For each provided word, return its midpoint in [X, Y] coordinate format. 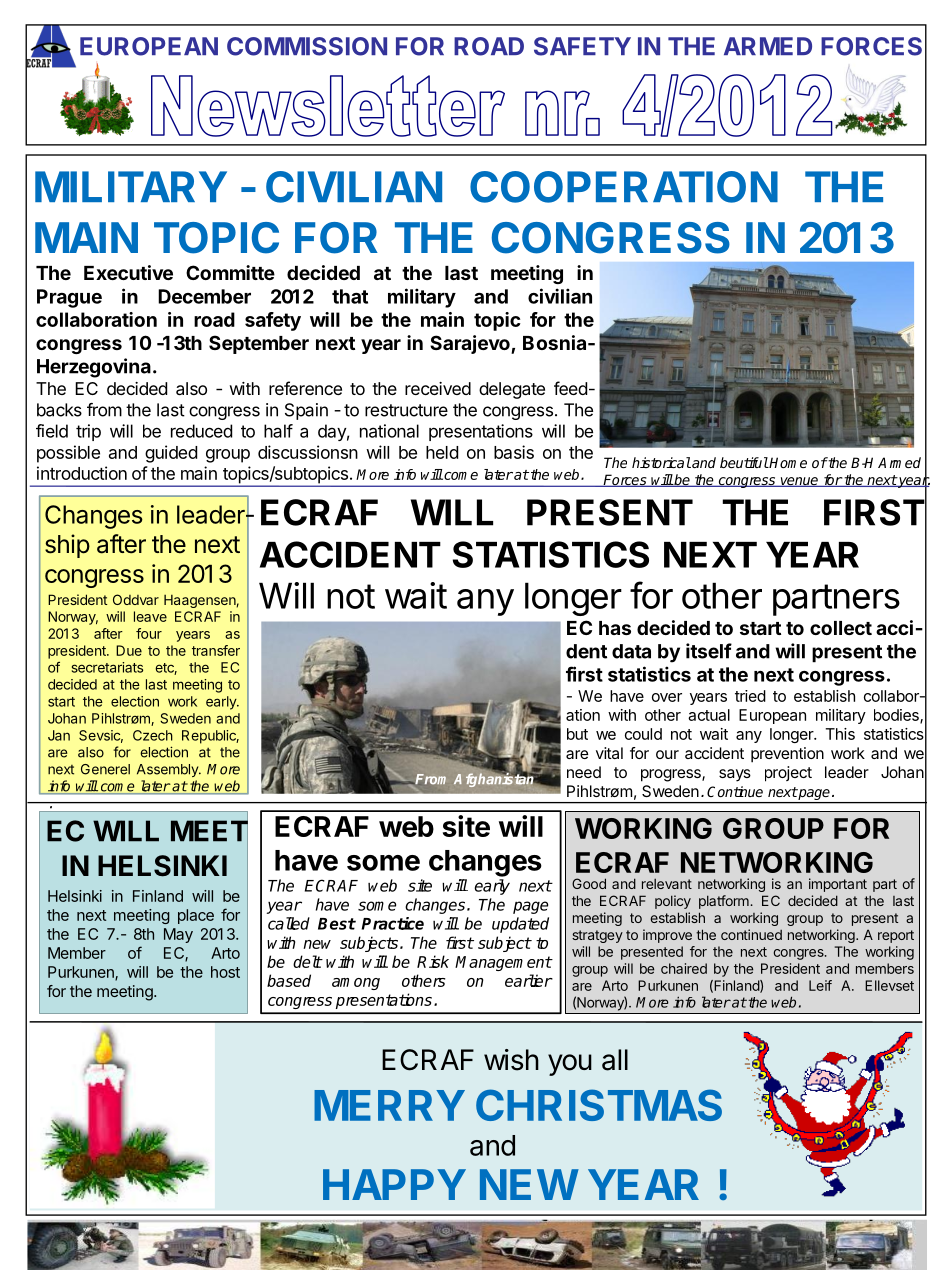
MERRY [389, 1105]
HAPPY [394, 1184]
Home [787, 462]
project [788, 774]
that [350, 296]
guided [171, 454]
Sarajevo [471, 344]
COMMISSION [307, 46]
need [584, 772]
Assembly [168, 770]
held [442, 452]
